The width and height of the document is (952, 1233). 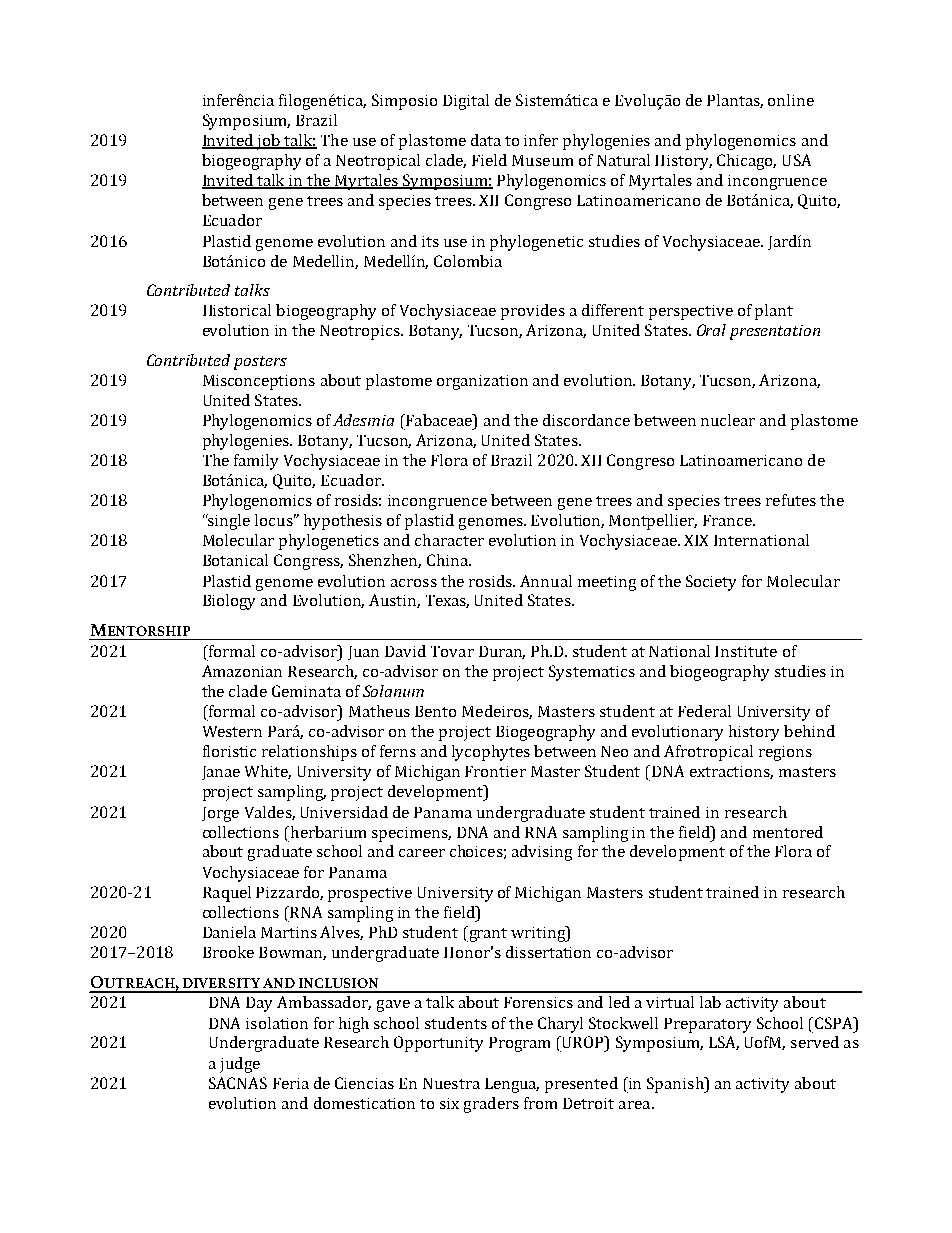 I want to click on job, so click(x=268, y=142).
